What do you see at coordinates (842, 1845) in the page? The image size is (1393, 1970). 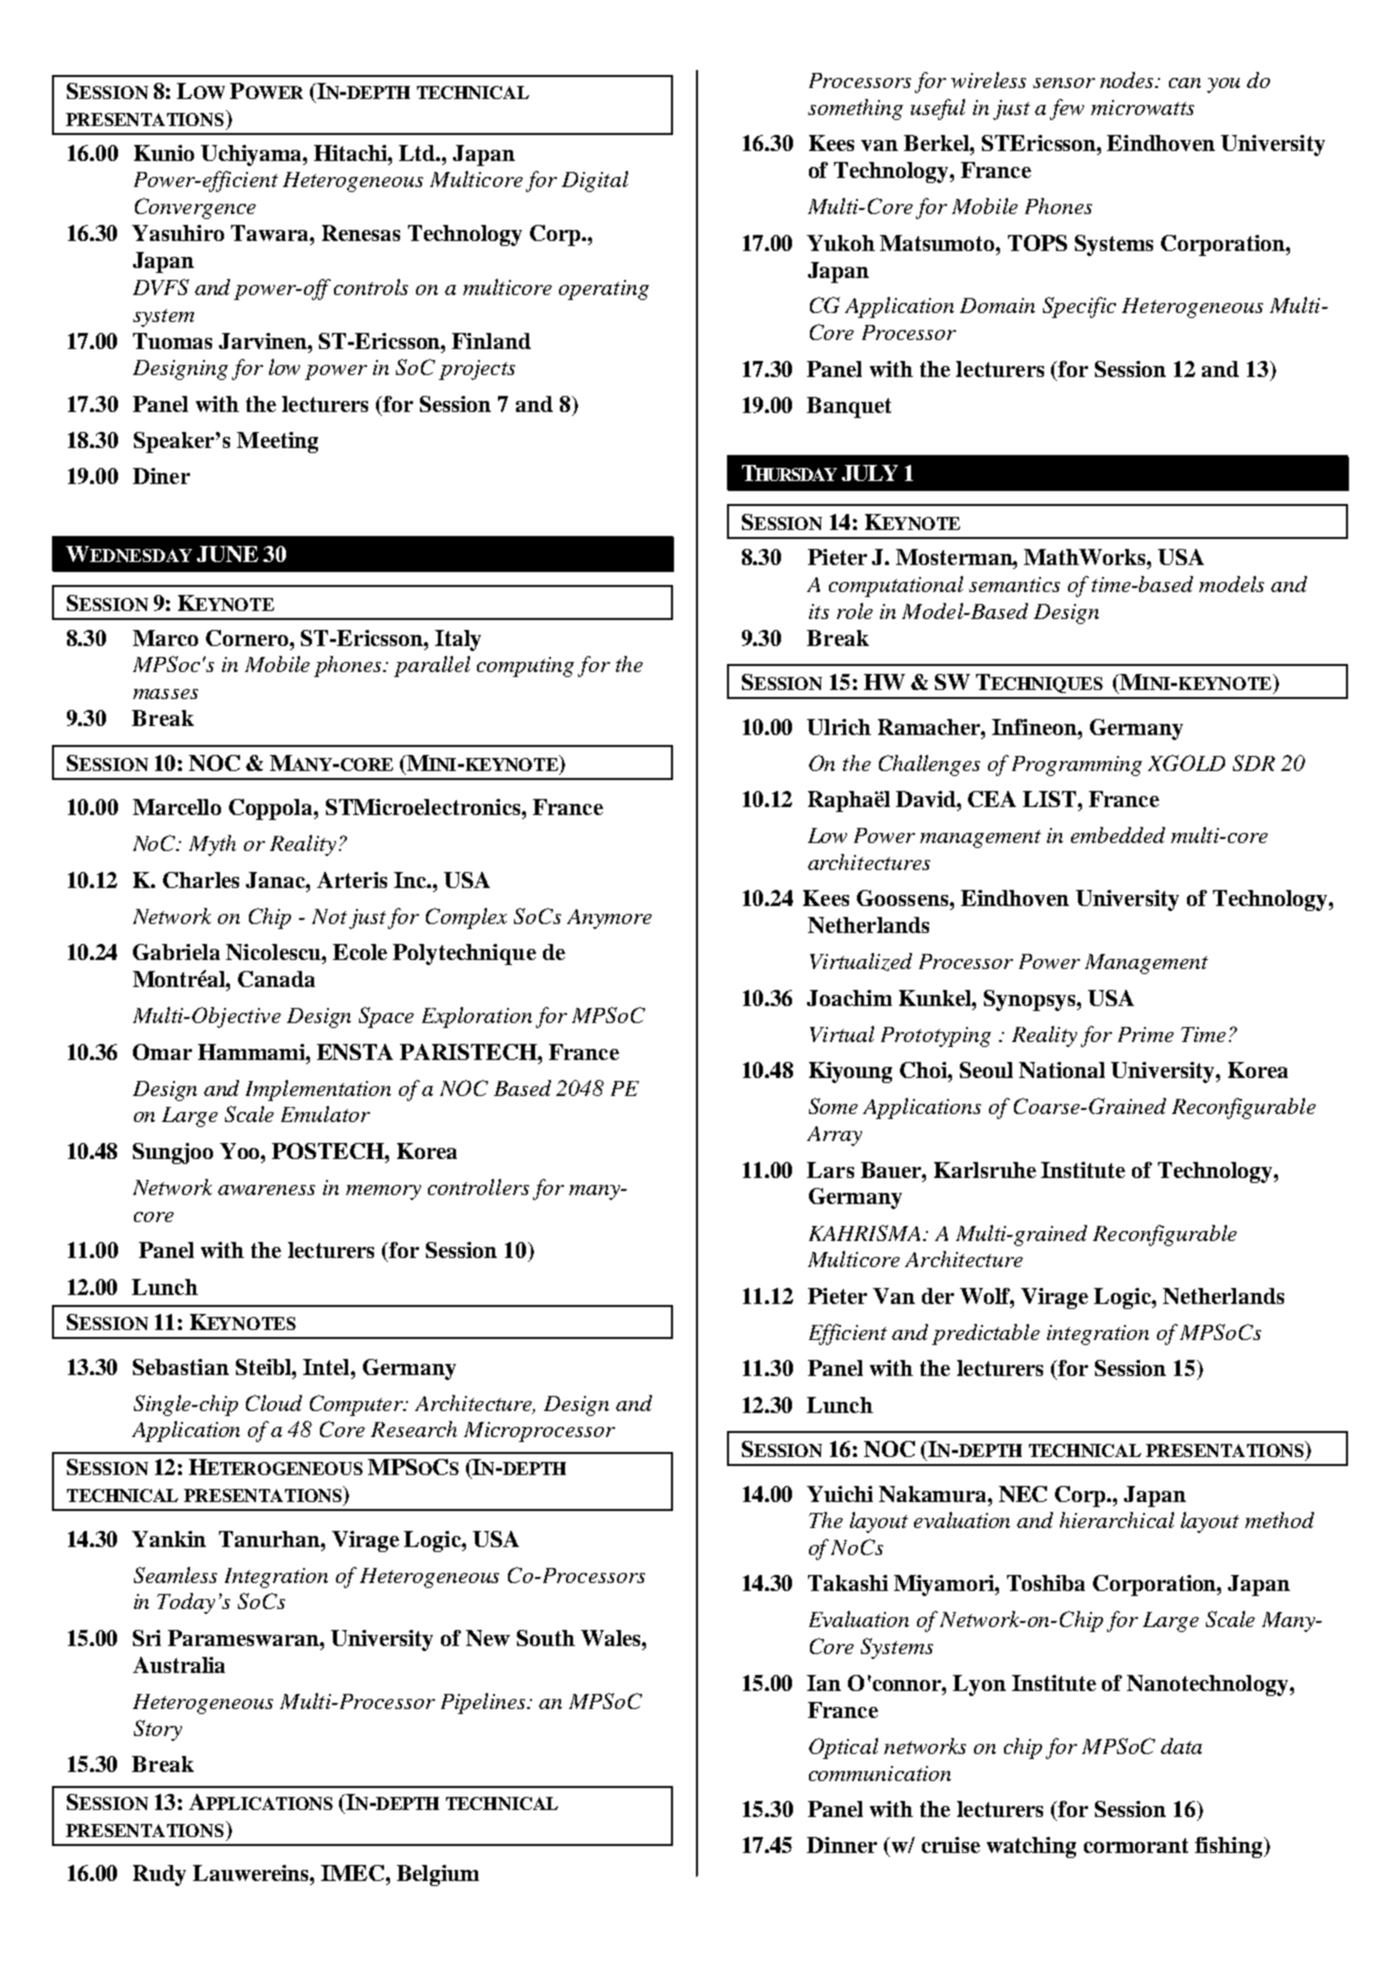 I see `Dinner` at bounding box center [842, 1845].
